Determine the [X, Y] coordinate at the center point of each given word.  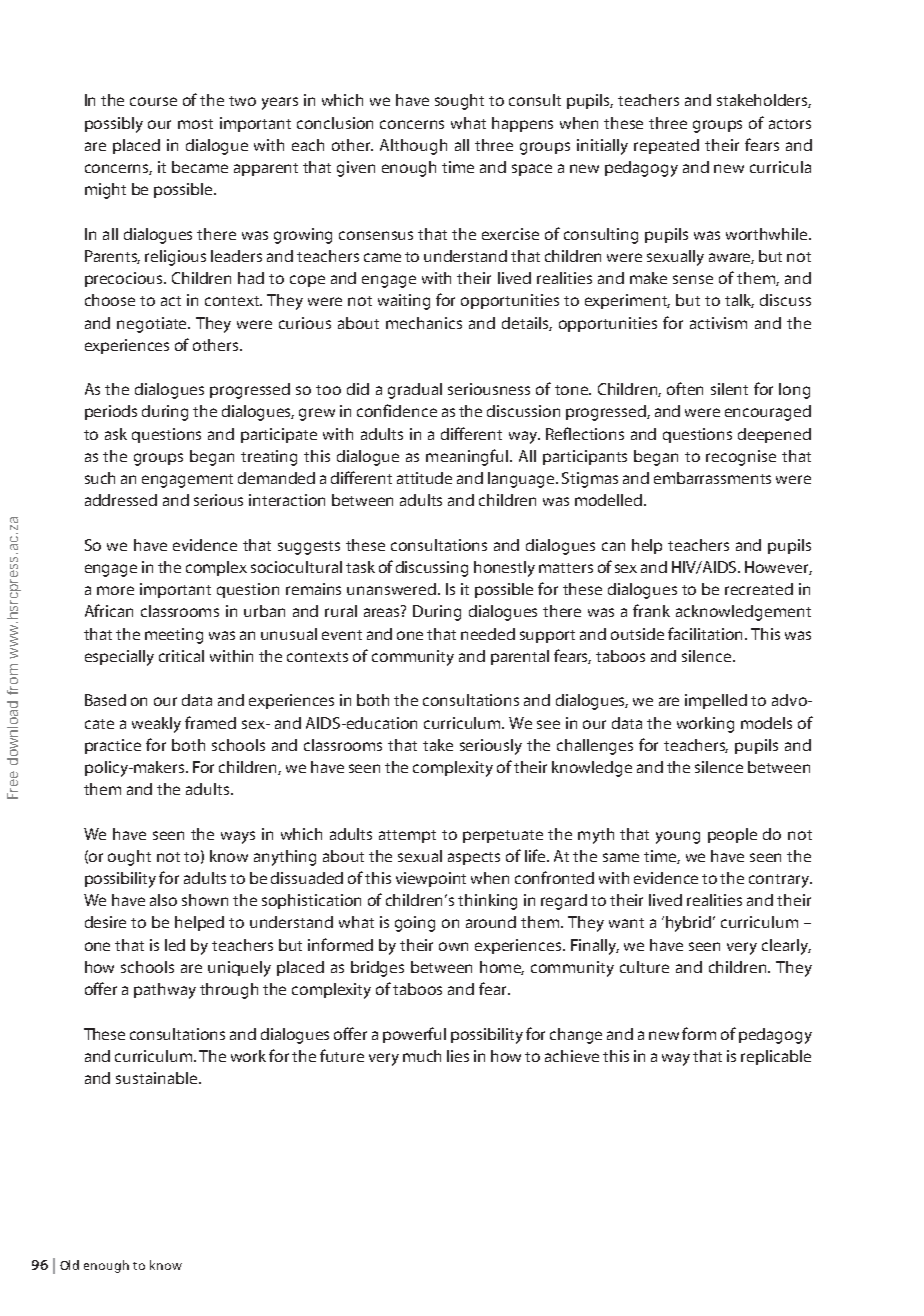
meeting [174, 636]
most [195, 124]
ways [238, 837]
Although [413, 147]
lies [458, 1056]
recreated [759, 589]
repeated [666, 146]
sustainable [158, 1078]
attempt [407, 836]
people [732, 835]
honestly [504, 569]
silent [729, 389]
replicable [776, 1057]
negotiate [153, 325]
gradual [415, 391]
